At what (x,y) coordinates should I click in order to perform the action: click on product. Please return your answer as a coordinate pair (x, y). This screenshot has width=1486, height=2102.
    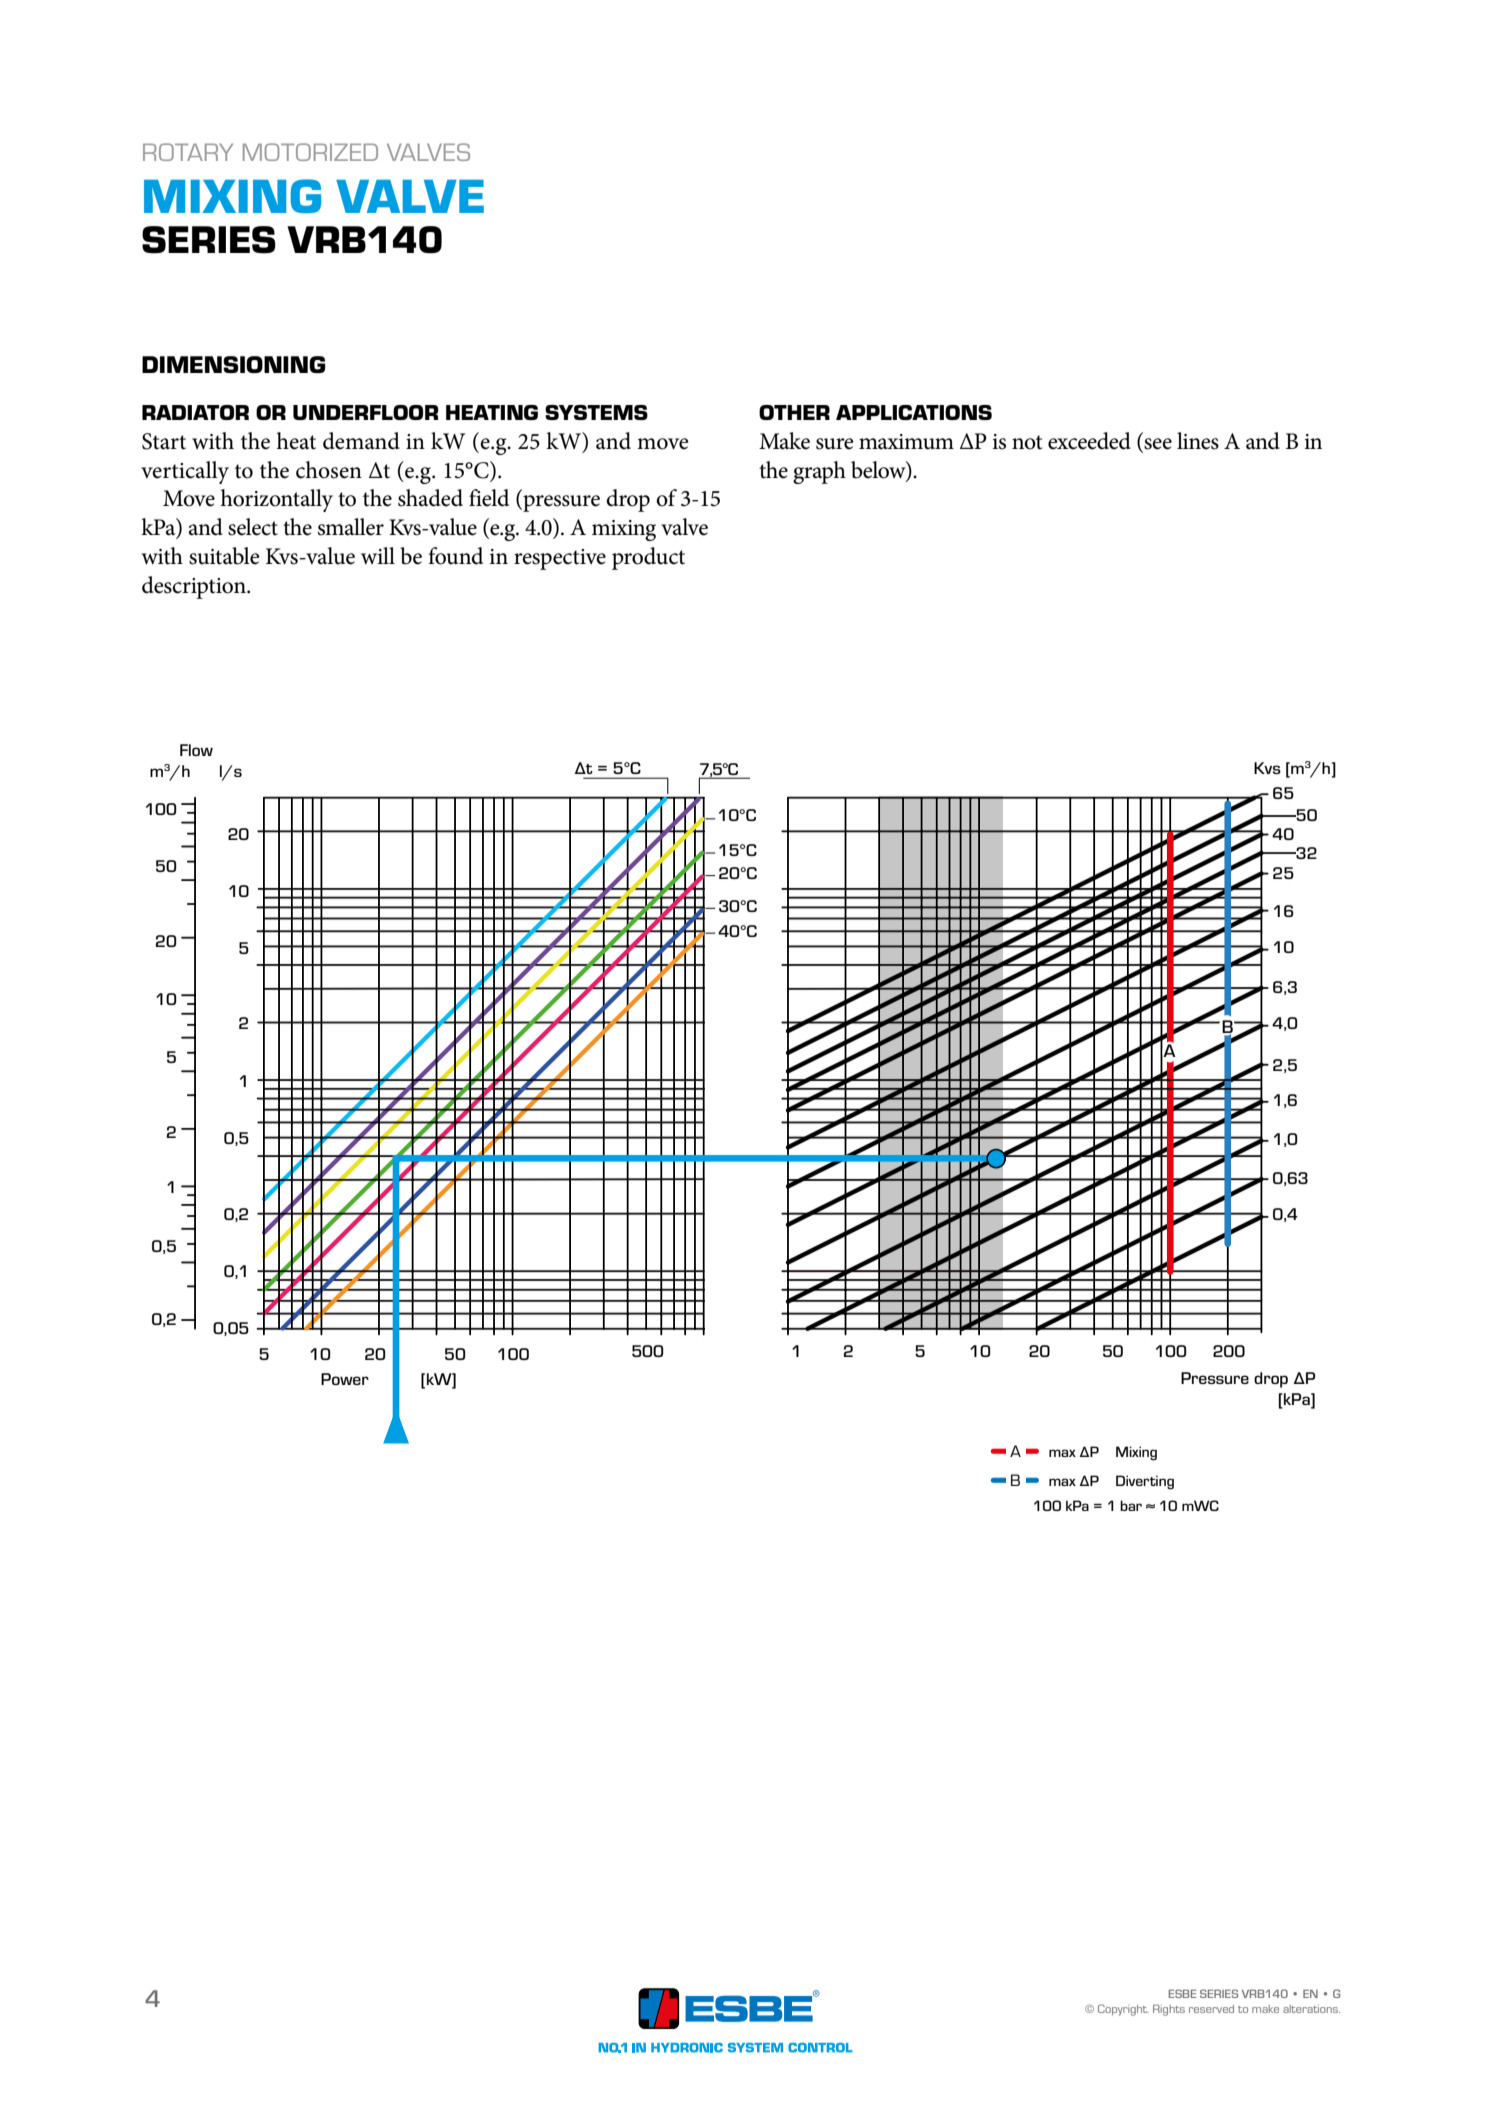
    Looking at the image, I should click on (648, 558).
